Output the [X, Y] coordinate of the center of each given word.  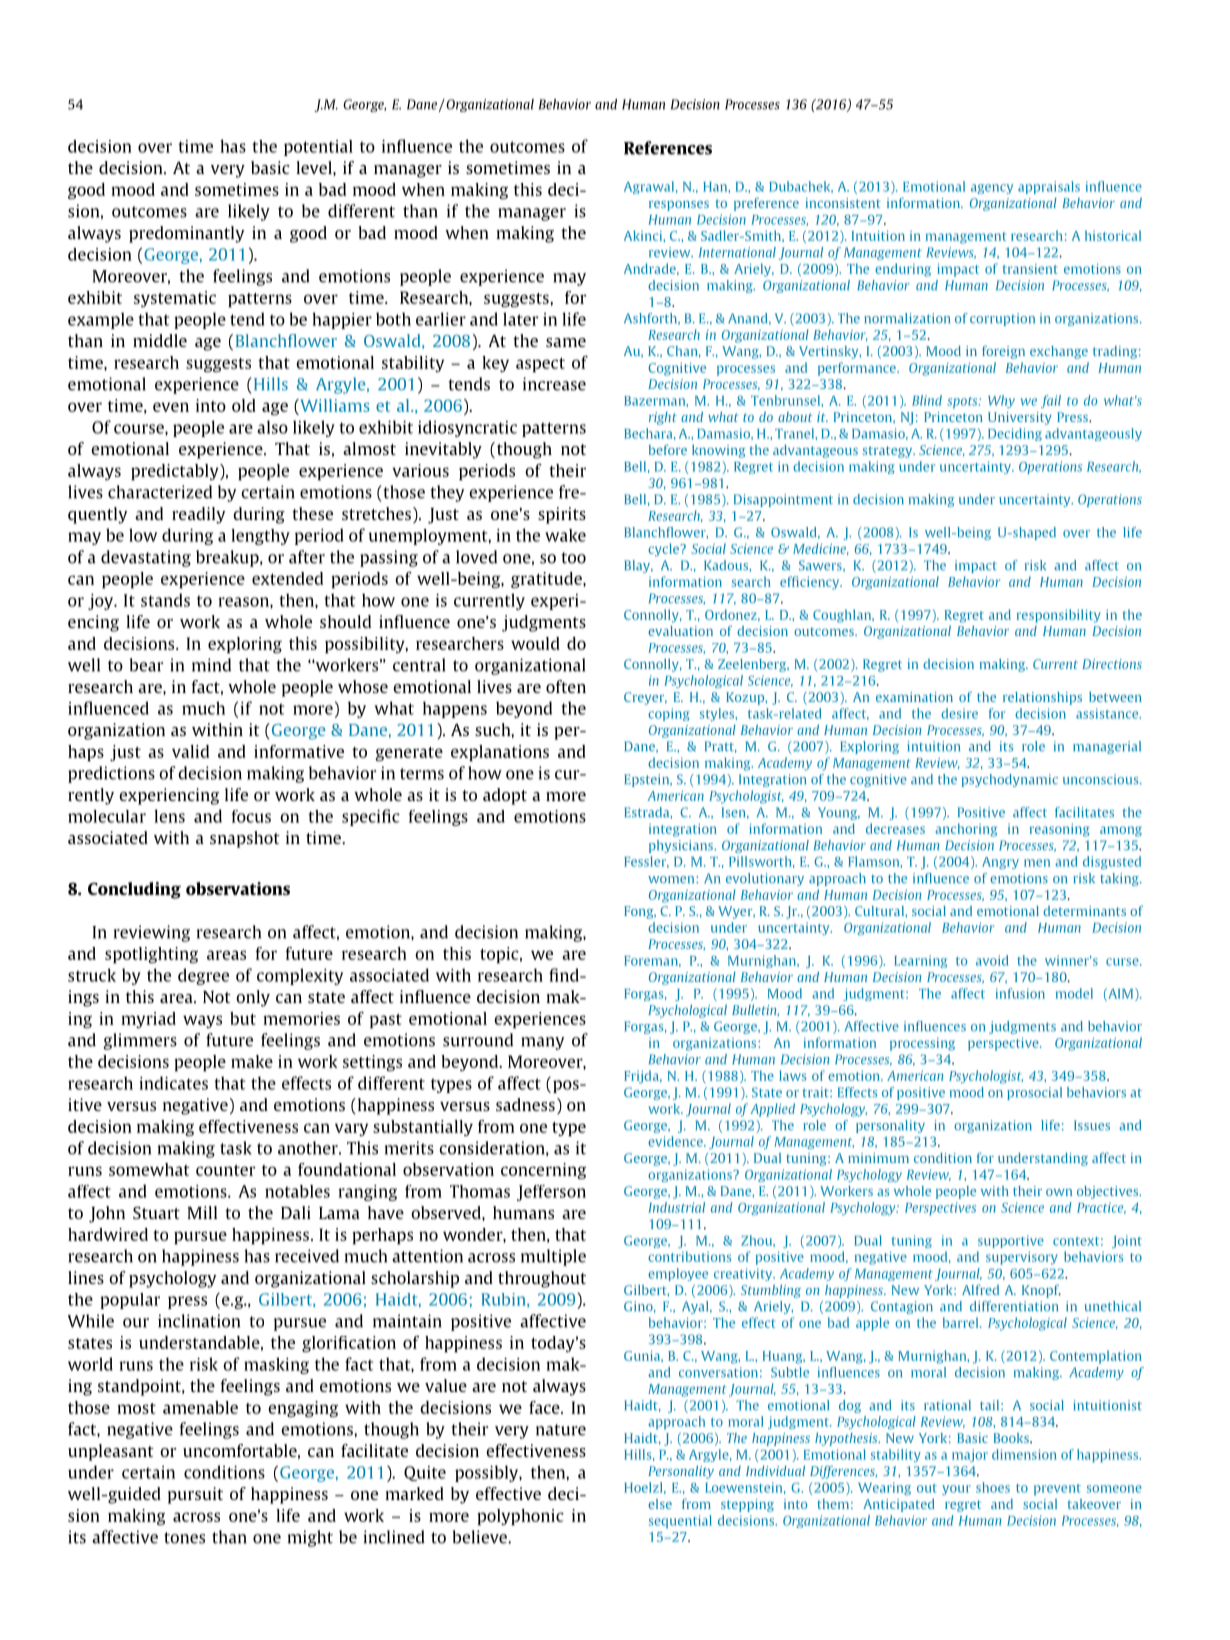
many [542, 1043]
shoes [993, 1487]
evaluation [680, 631]
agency [992, 189]
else [660, 1504]
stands [165, 600]
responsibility [1059, 616]
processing [922, 1044]
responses [679, 206]
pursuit [195, 1495]
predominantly [186, 234]
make [252, 1061]
